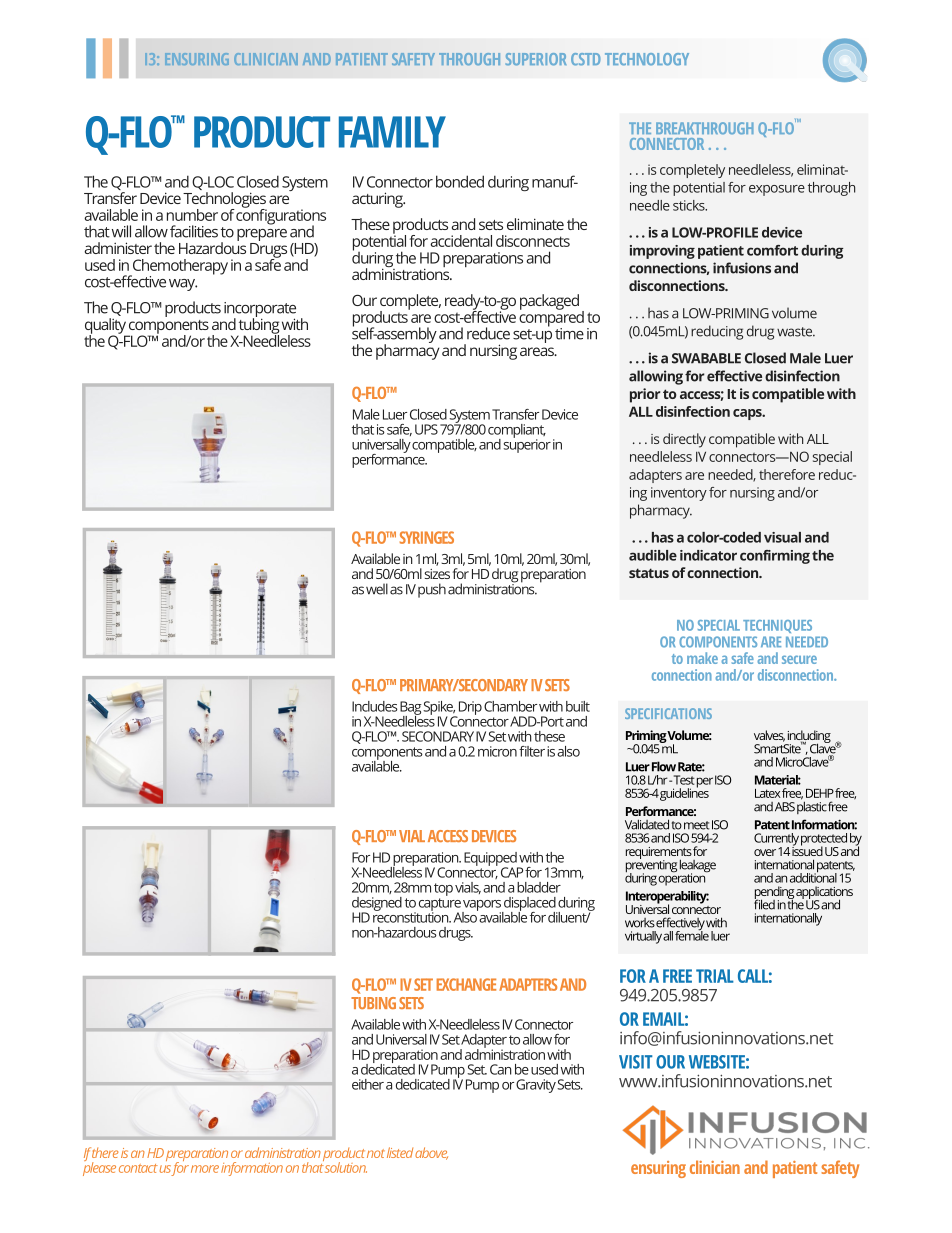 Image resolution: width=952 pixels, height=1233 pixels. I want to click on quality, so click(106, 327).
